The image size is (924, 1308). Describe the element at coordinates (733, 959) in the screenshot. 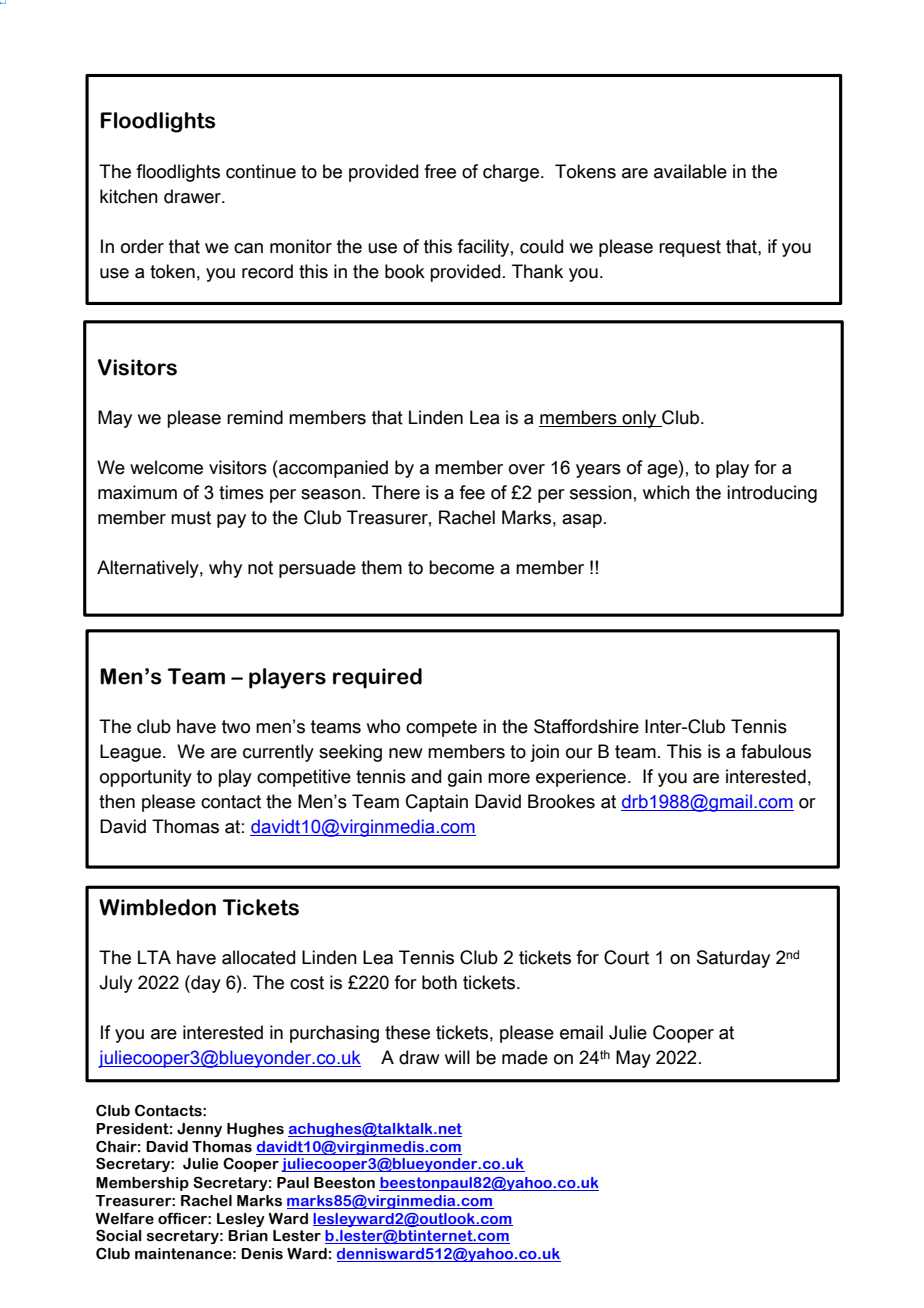

I see `Saturday` at that location.
